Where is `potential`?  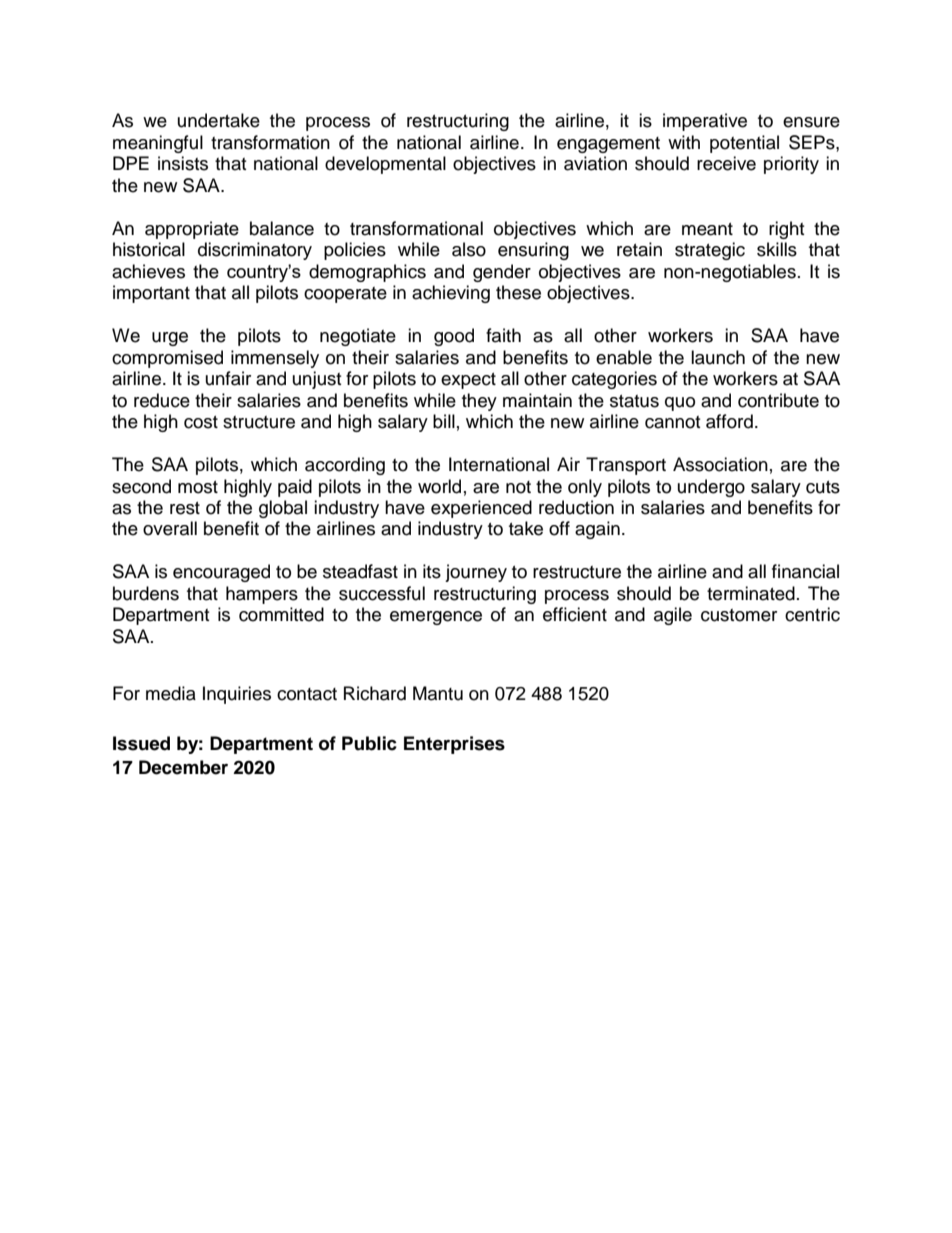 potential is located at coordinates (744, 144).
